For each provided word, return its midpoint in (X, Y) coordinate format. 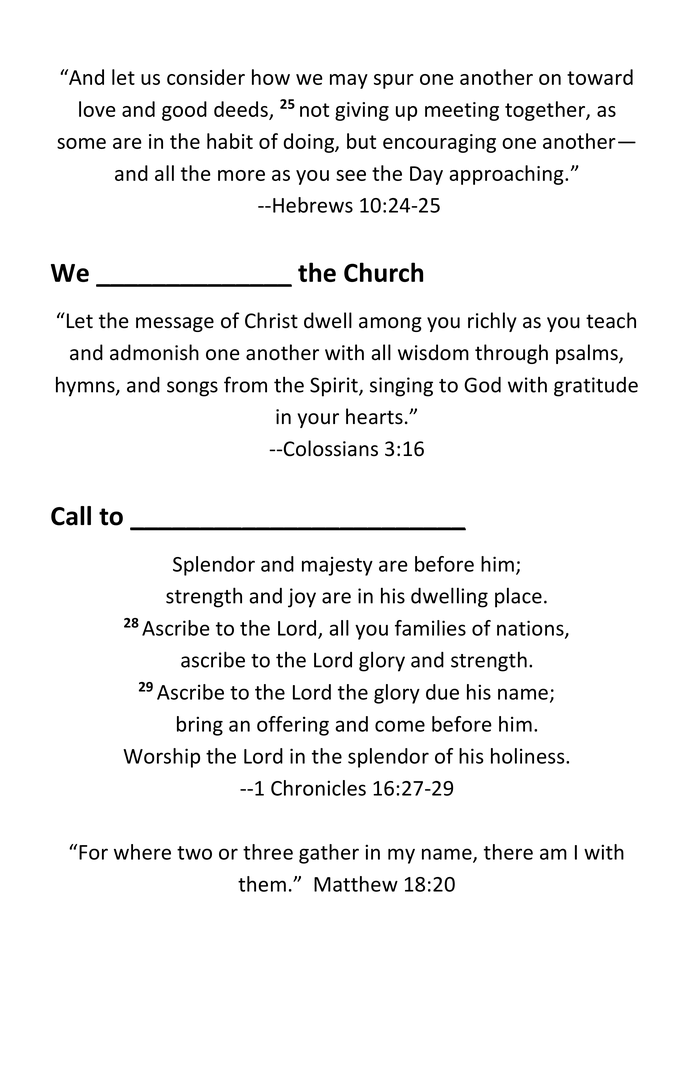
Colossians (331, 448)
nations (531, 629)
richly (492, 322)
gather (329, 854)
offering (293, 726)
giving (362, 111)
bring (200, 726)
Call (71, 516)
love (97, 109)
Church (383, 272)
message (175, 324)
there (508, 852)
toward (600, 77)
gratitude (596, 387)
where (142, 852)
